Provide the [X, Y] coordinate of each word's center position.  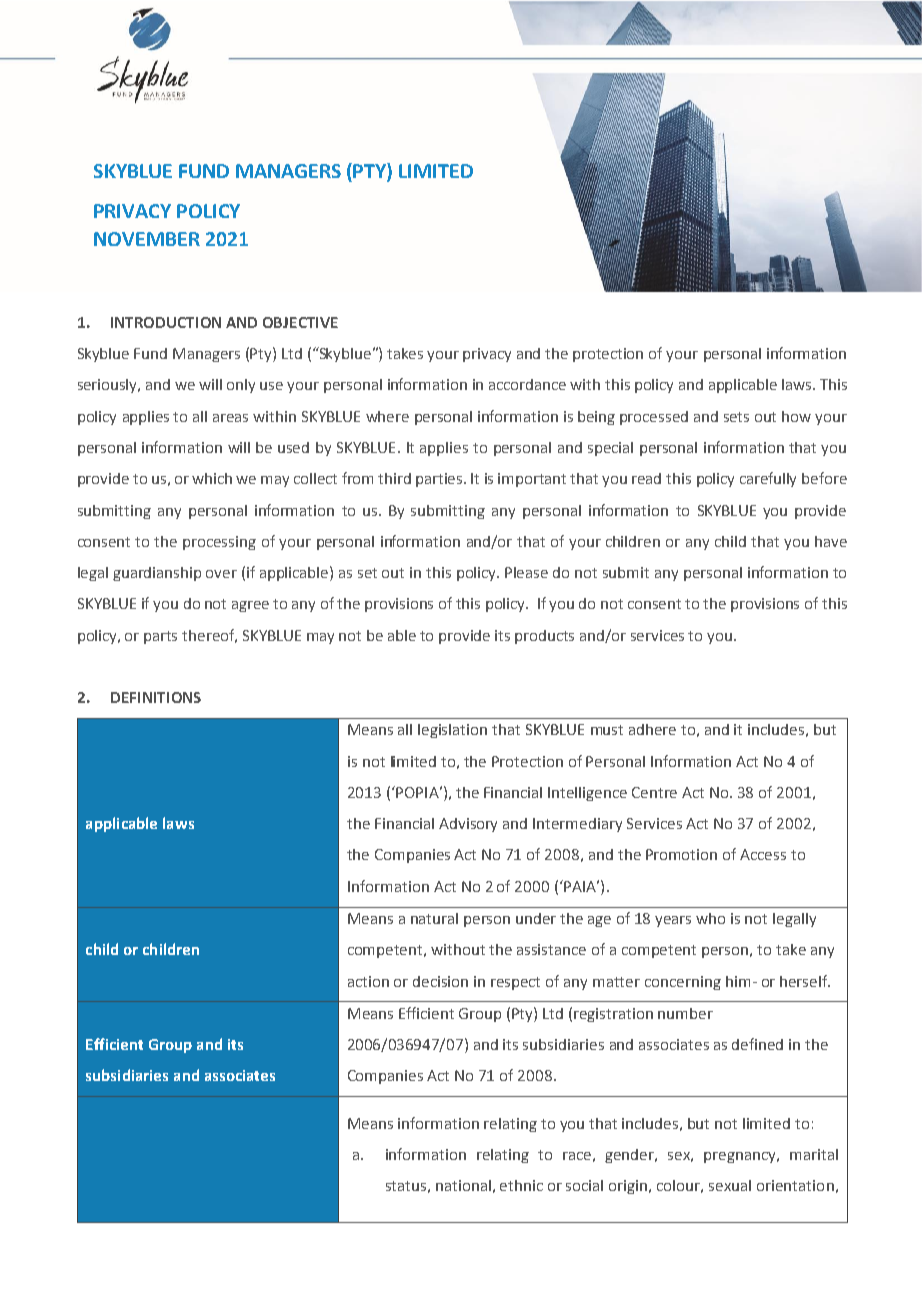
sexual [730, 1185]
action [368, 981]
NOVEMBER [147, 239]
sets [736, 417]
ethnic [521, 1185]
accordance [527, 384]
